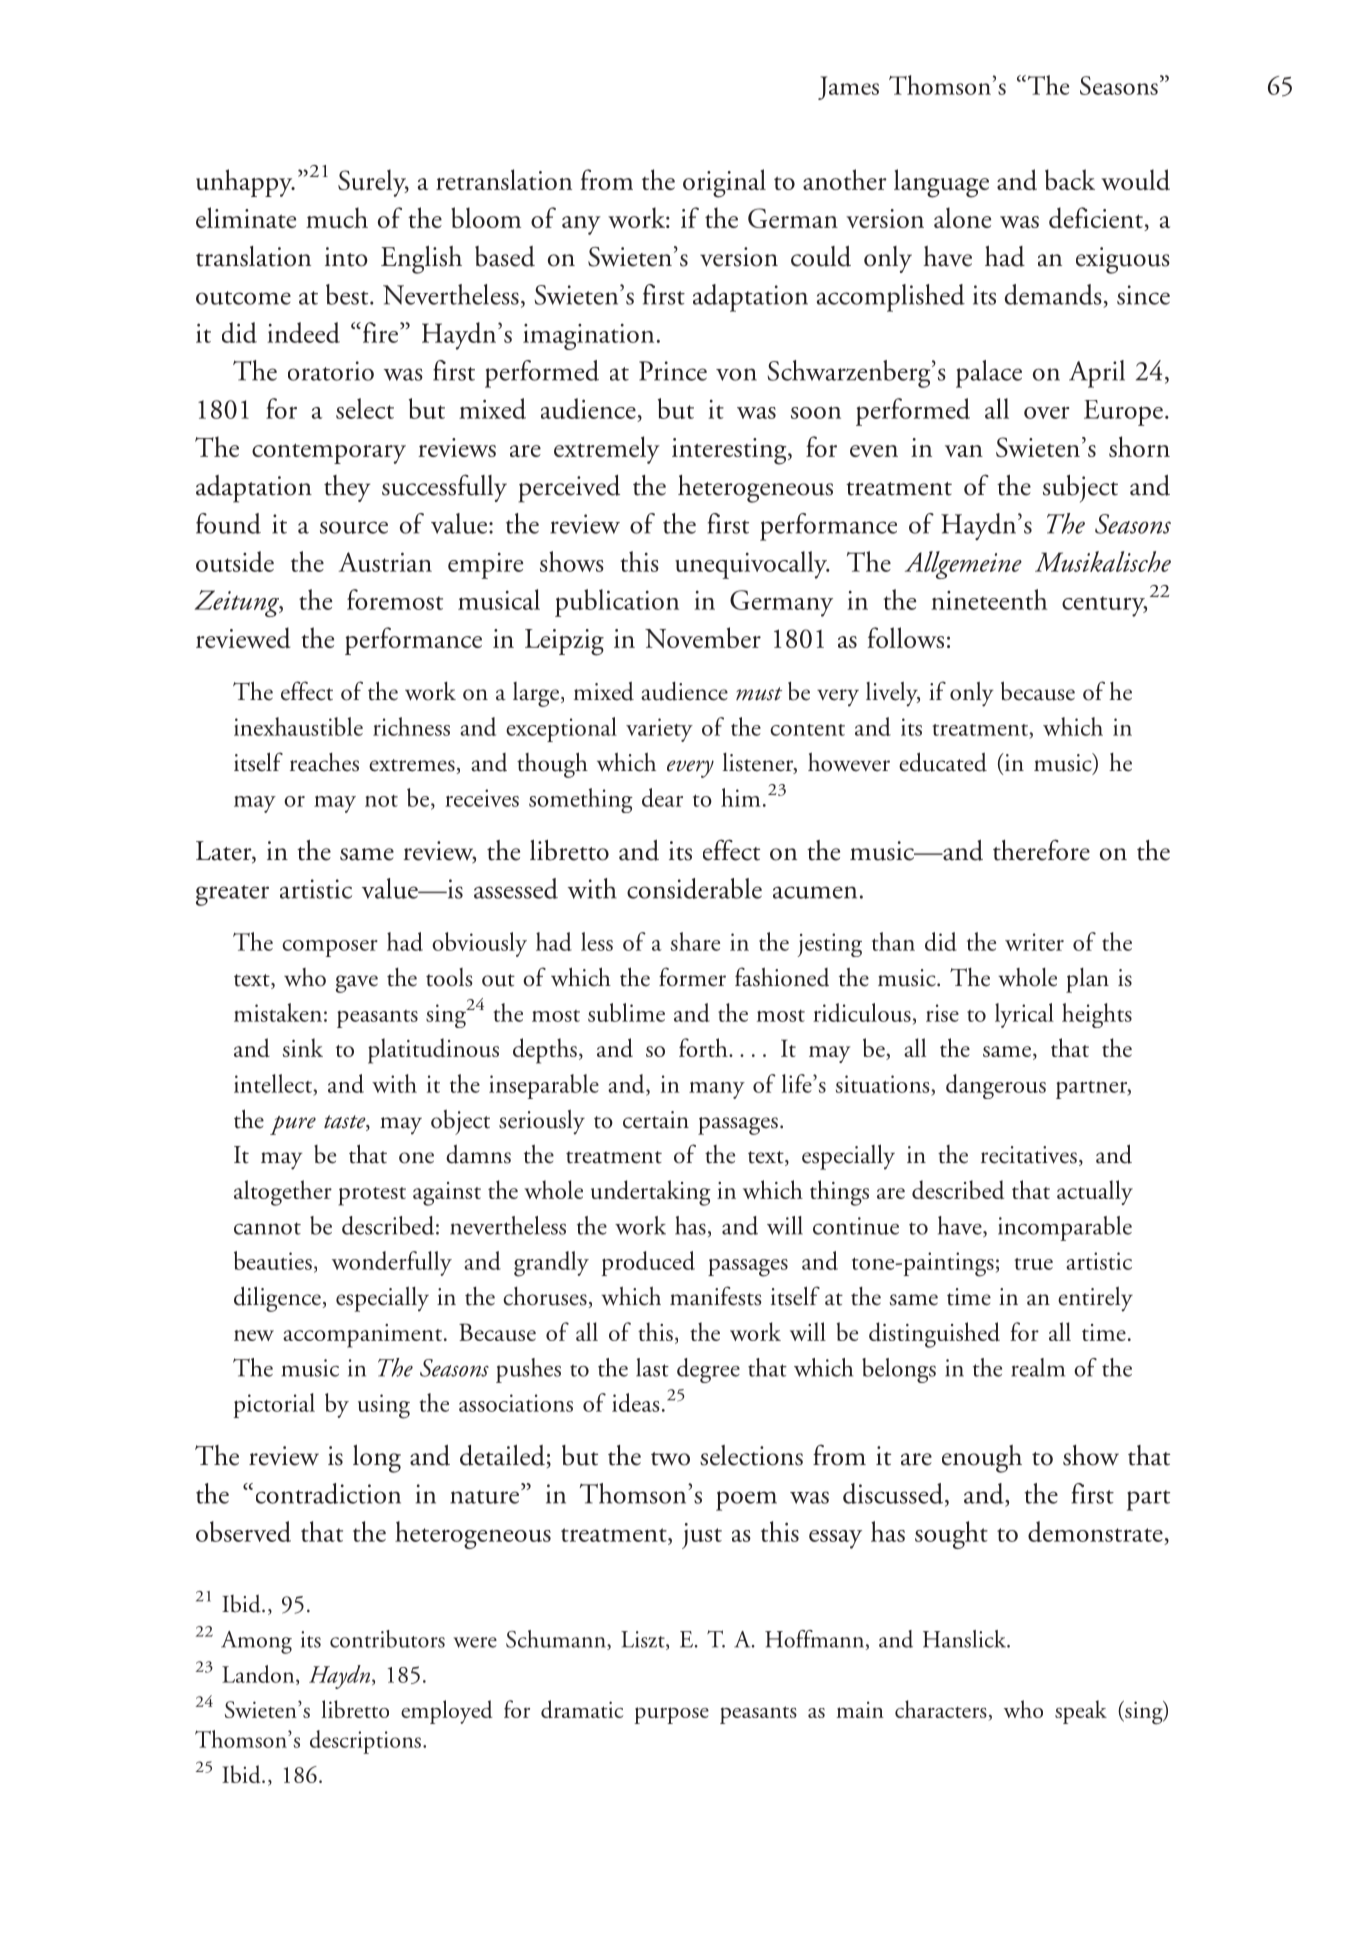 Image resolution: width=1372 pixels, height=1958 pixels. What do you see at coordinates (365, 1742) in the screenshot?
I see `descriptions` at bounding box center [365, 1742].
